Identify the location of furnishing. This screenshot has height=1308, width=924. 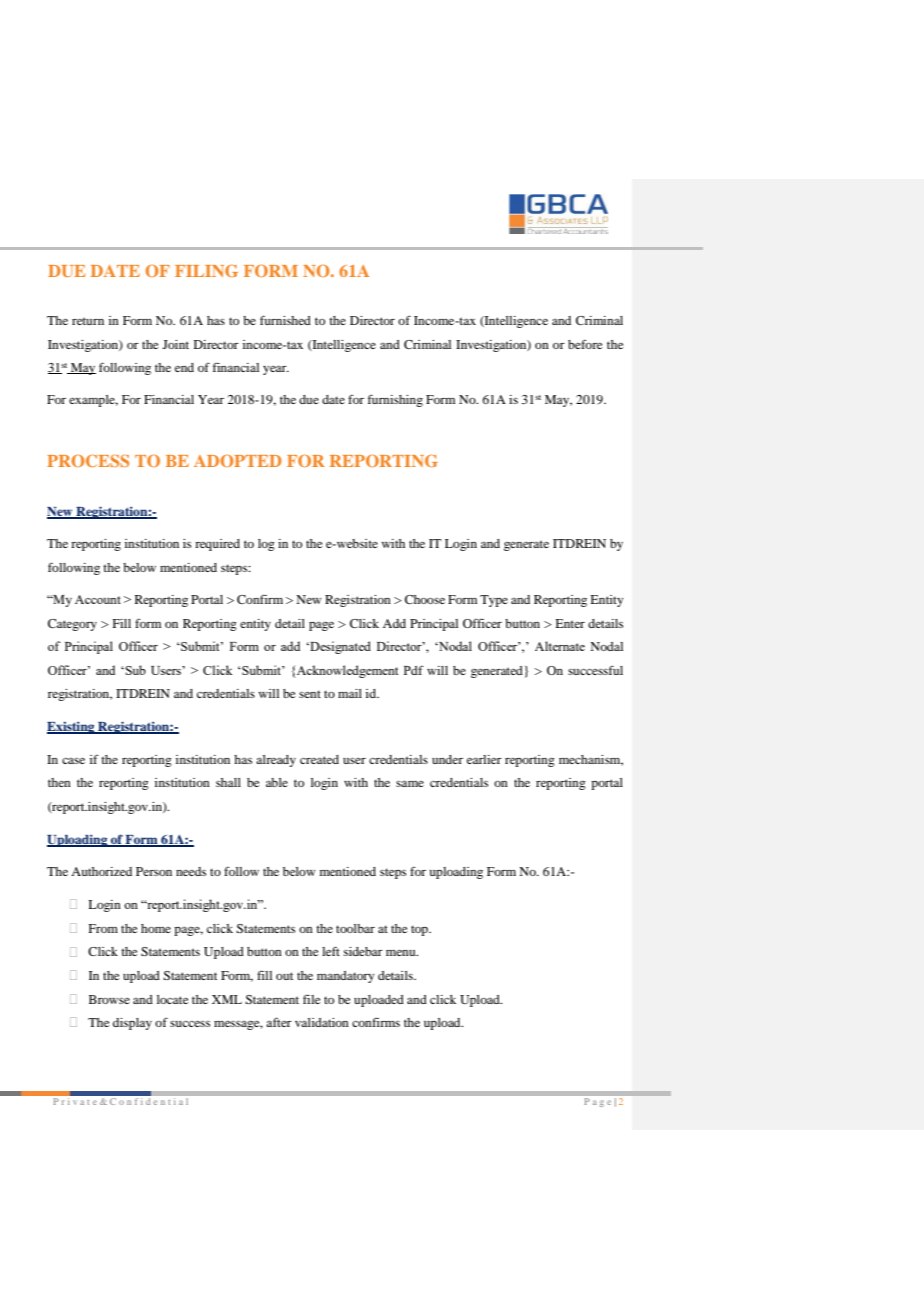
(395, 400).
